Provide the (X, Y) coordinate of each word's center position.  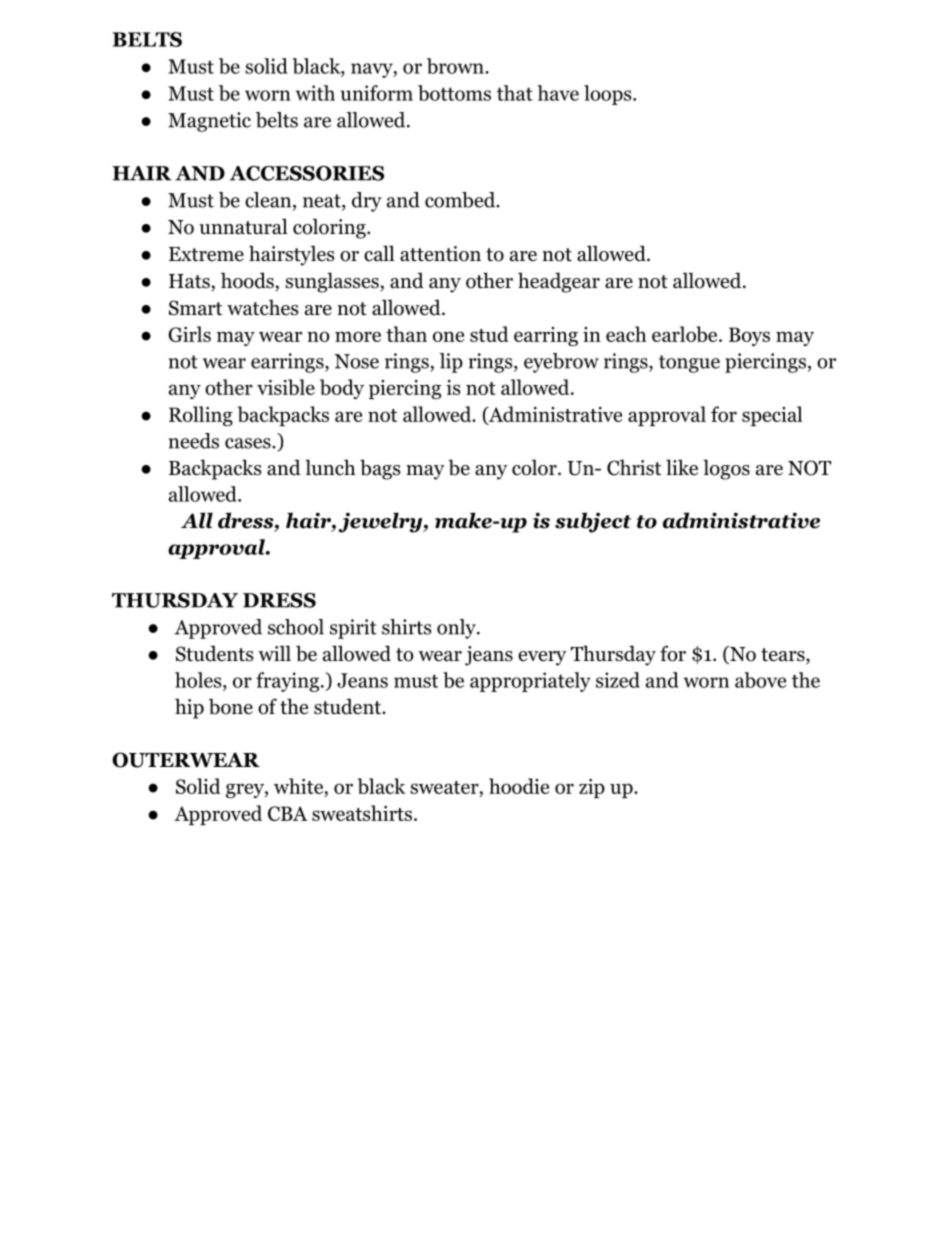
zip (592, 788)
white (299, 787)
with (315, 93)
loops (609, 95)
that (515, 93)
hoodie (519, 786)
